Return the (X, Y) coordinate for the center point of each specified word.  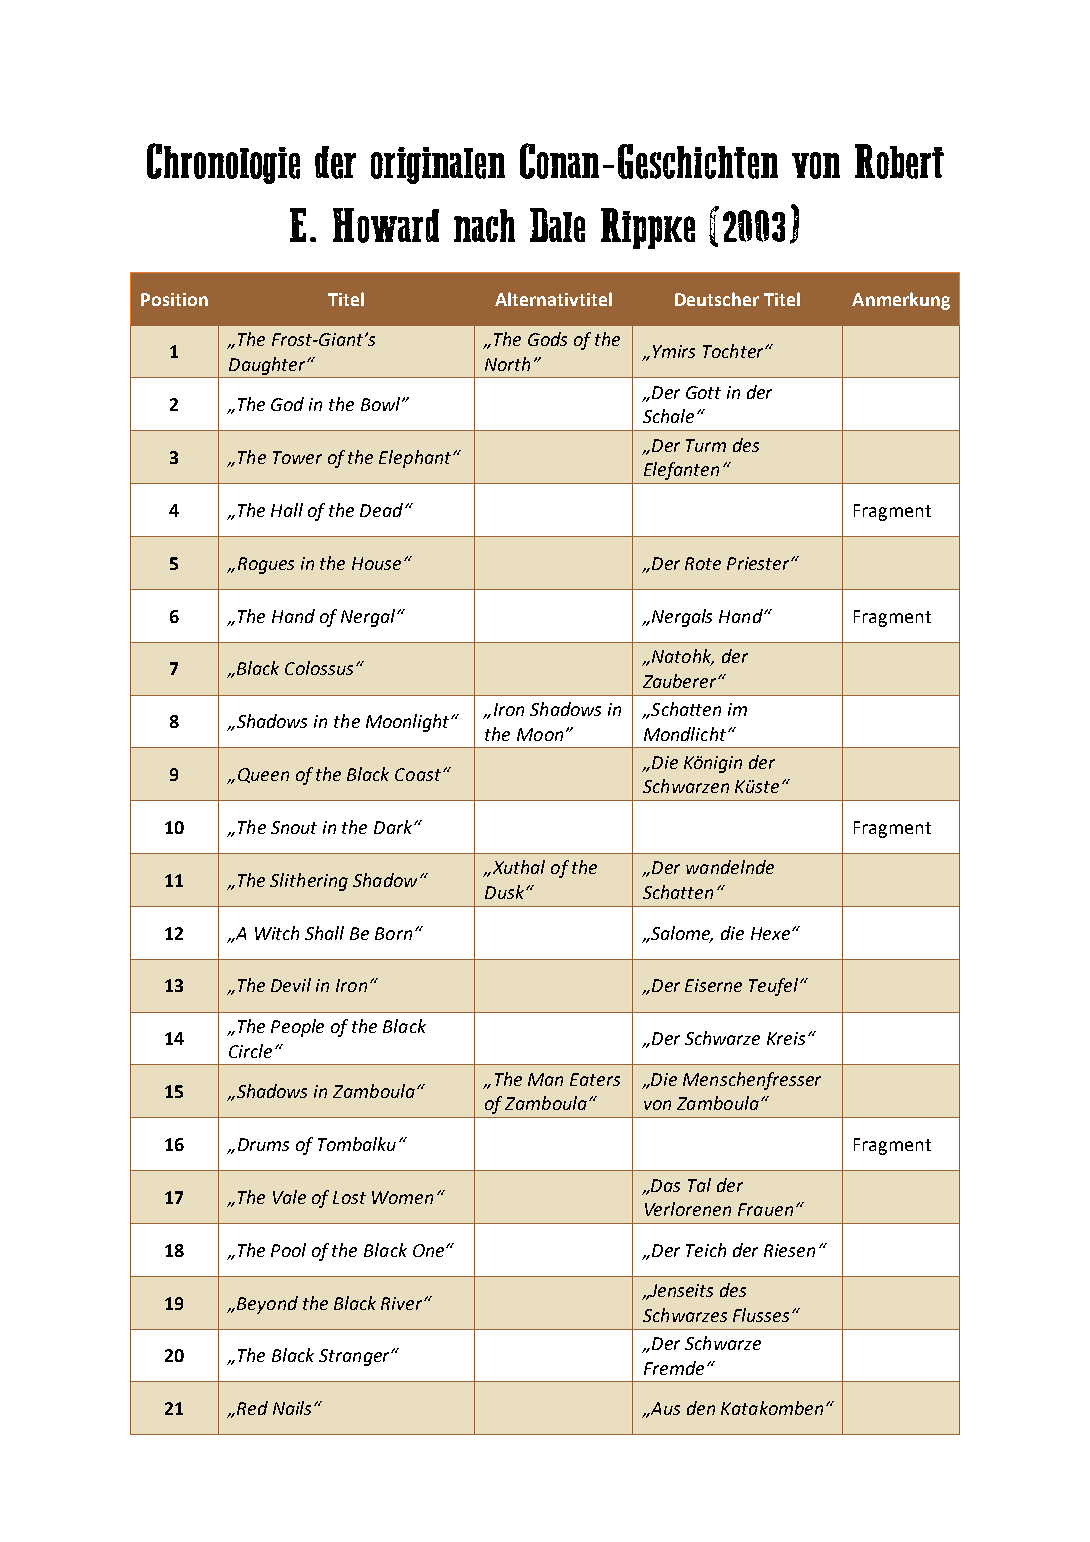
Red (252, 1408)
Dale (557, 225)
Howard (386, 225)
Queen (263, 775)
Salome (681, 934)
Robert (899, 161)
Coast (418, 774)
